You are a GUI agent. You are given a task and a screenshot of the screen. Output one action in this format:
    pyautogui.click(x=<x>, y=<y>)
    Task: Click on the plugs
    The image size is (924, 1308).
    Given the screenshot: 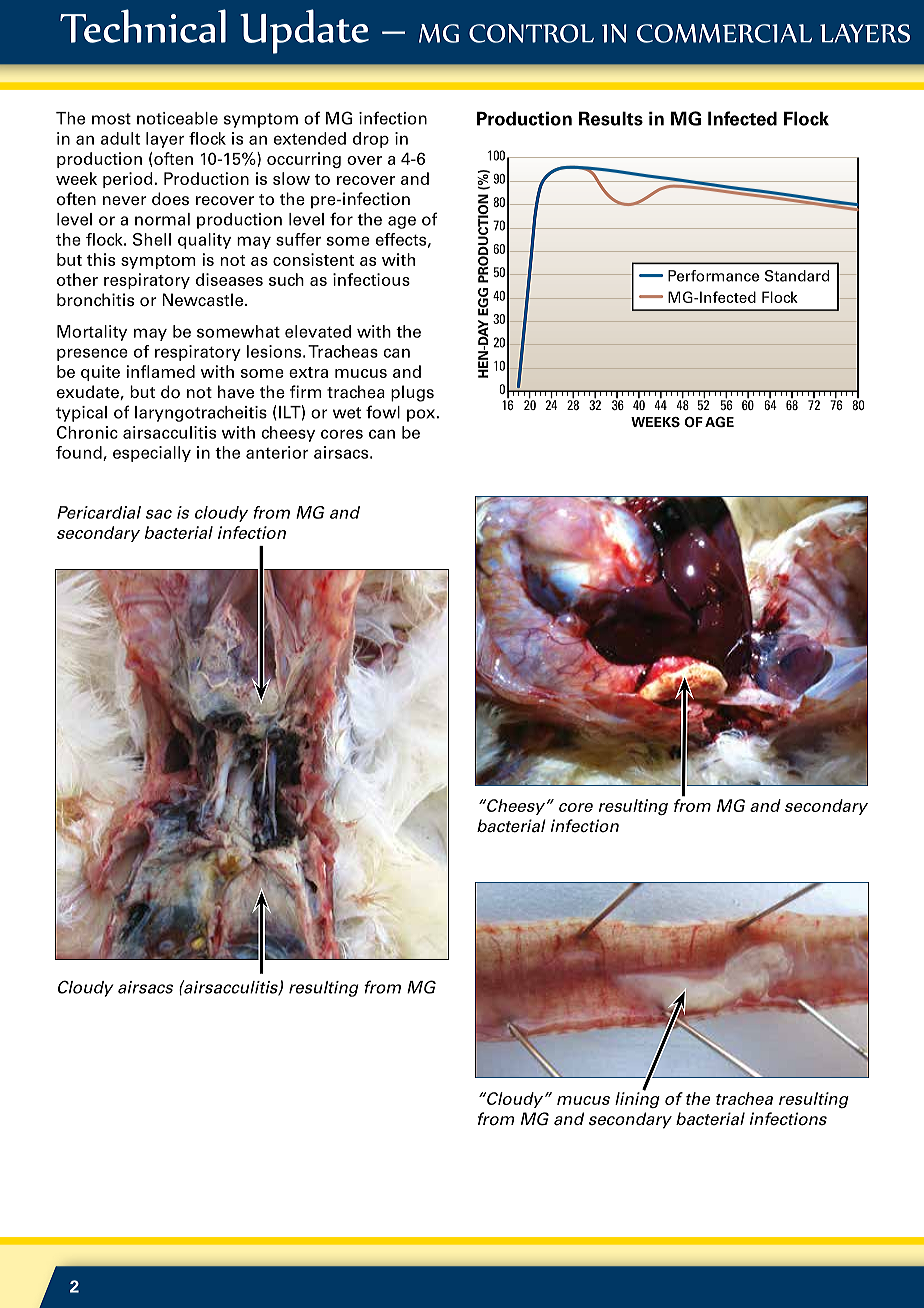 What is the action you would take?
    pyautogui.click(x=412, y=393)
